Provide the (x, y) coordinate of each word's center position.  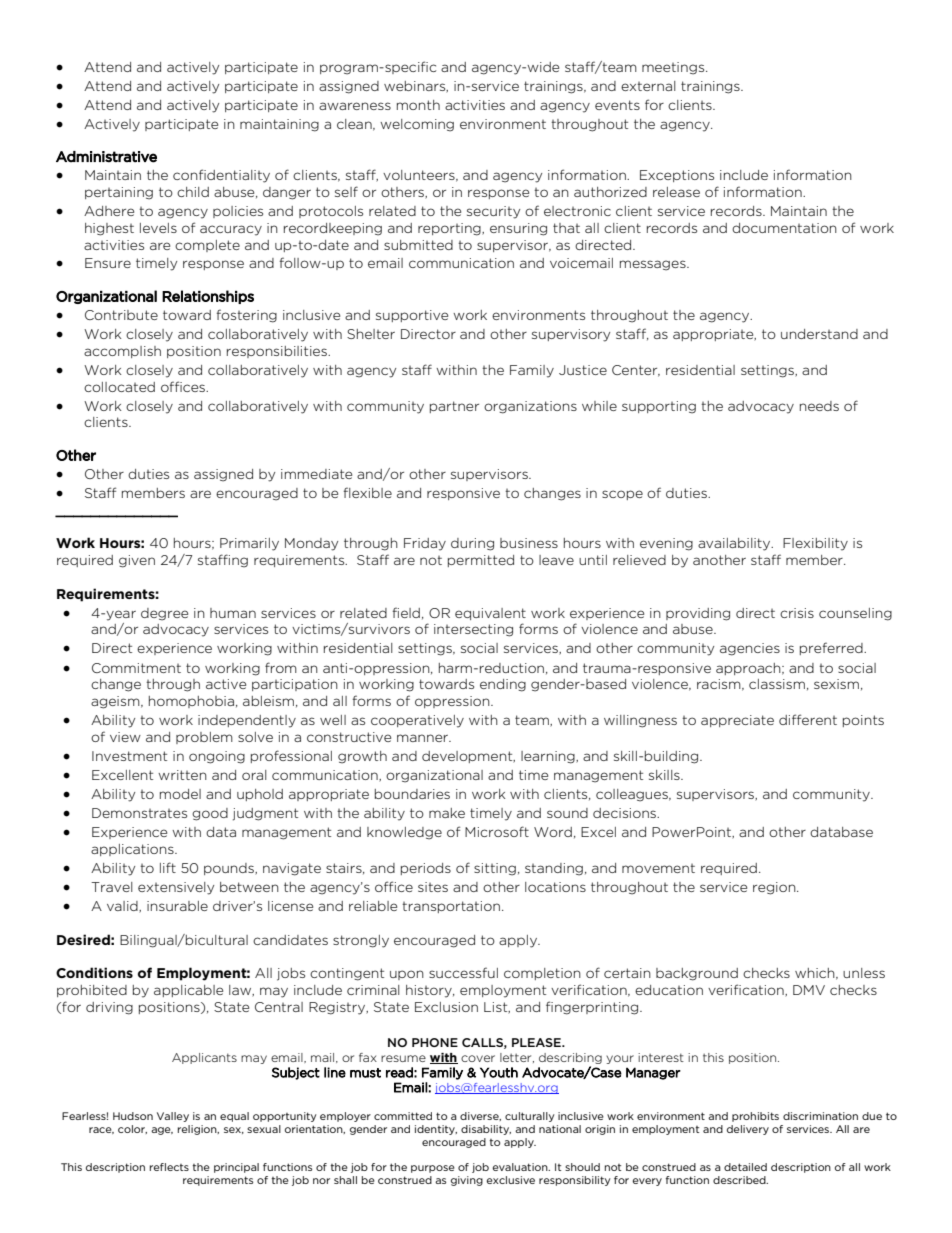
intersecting (473, 630)
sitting (495, 869)
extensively (176, 888)
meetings (674, 68)
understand (819, 334)
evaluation (521, 1167)
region (775, 888)
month (418, 105)
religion (198, 1130)
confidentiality (221, 176)
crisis (797, 613)
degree (164, 614)
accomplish (122, 352)
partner (454, 407)
